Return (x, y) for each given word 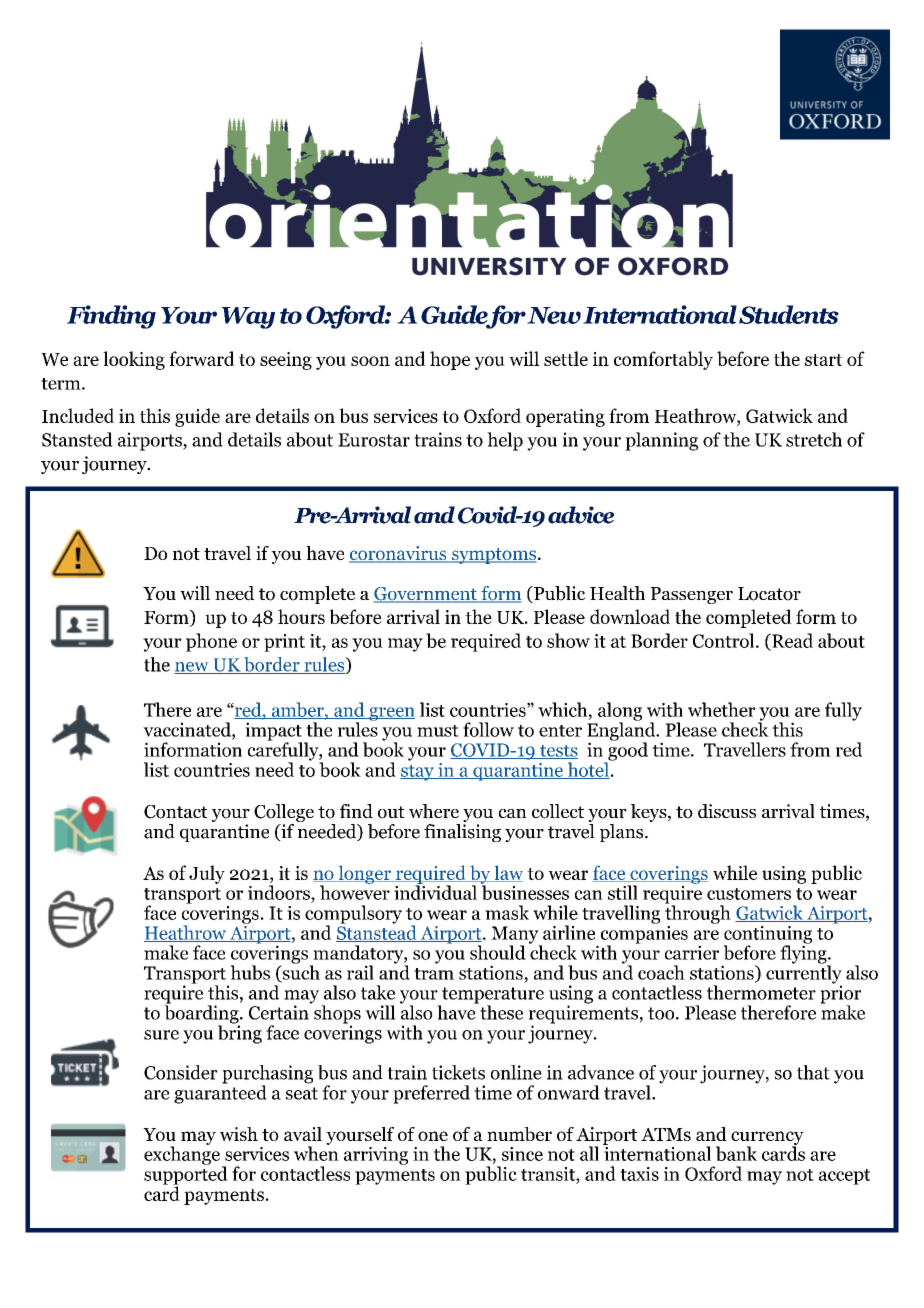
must (438, 731)
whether (722, 709)
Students (789, 314)
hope (450, 360)
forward (202, 358)
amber (297, 710)
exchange (182, 1154)
